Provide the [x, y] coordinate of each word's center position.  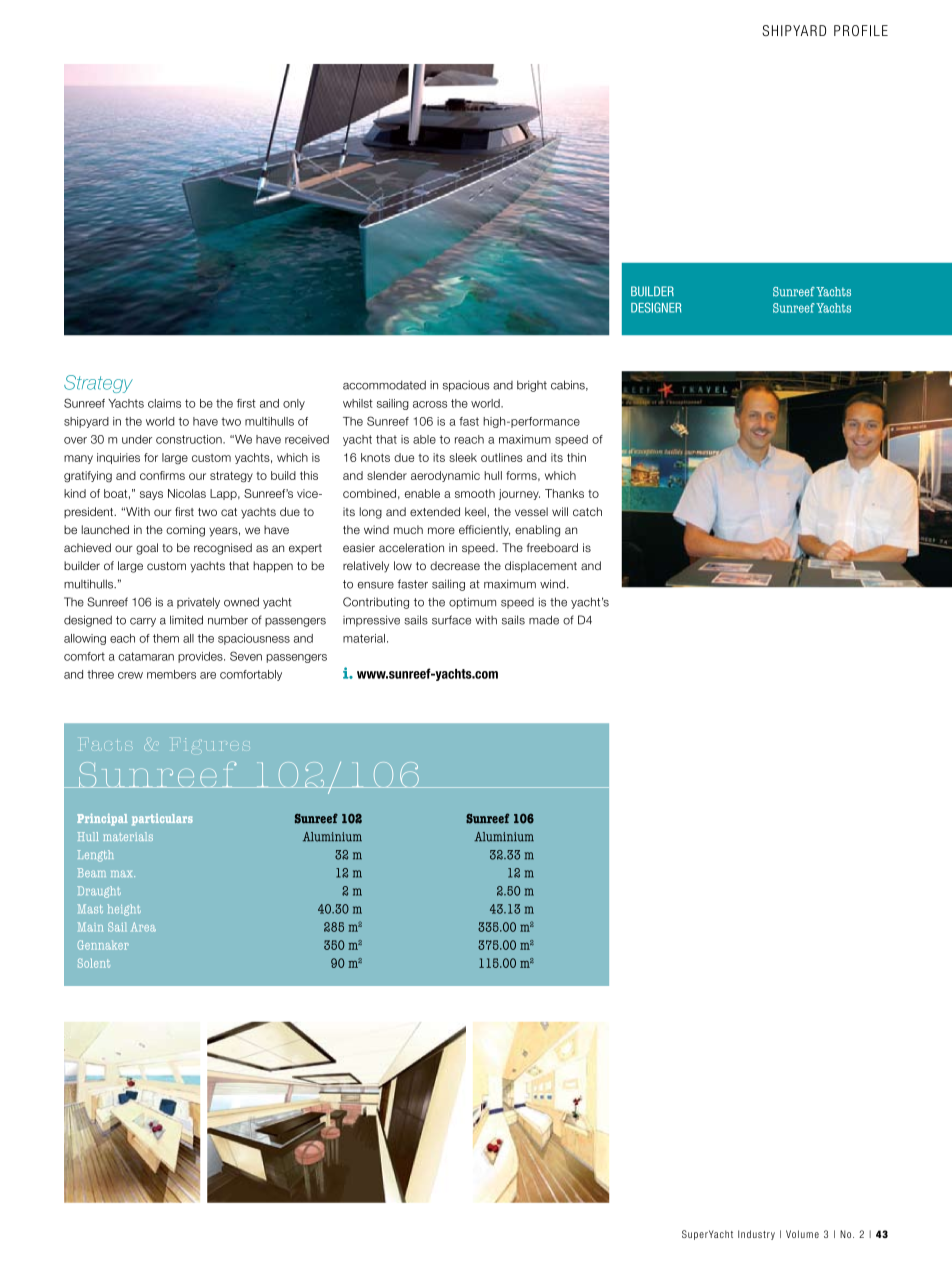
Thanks [564, 493]
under [137, 439]
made [544, 620]
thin [576, 457]
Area [143, 927]
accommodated [384, 385]
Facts [106, 744]
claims [164, 403]
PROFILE [861, 31]
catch [587, 511]
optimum [472, 603]
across [430, 404]
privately [198, 603]
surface [451, 620]
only [294, 404]
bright [532, 386]
